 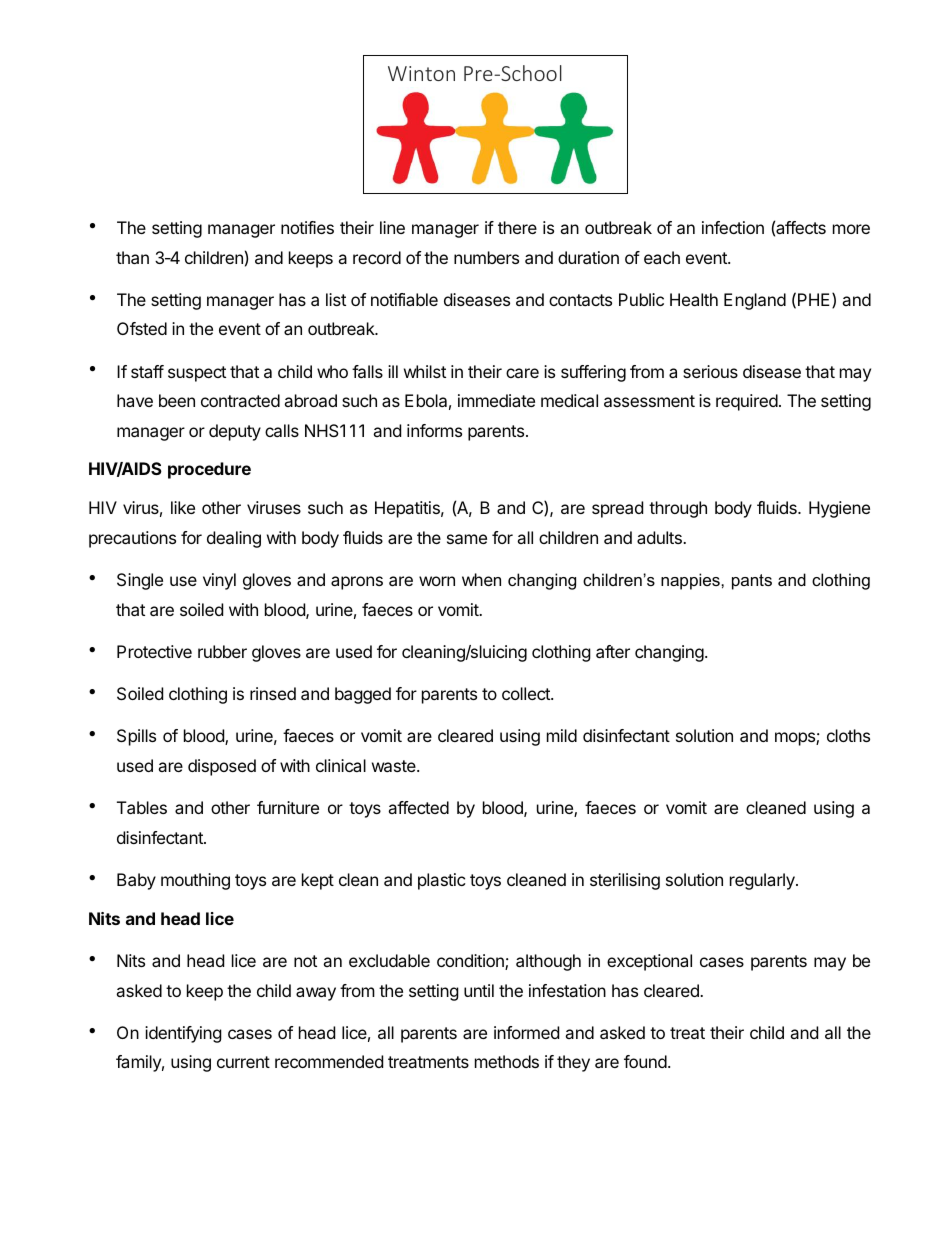 I want to click on vinyl, so click(x=219, y=581).
